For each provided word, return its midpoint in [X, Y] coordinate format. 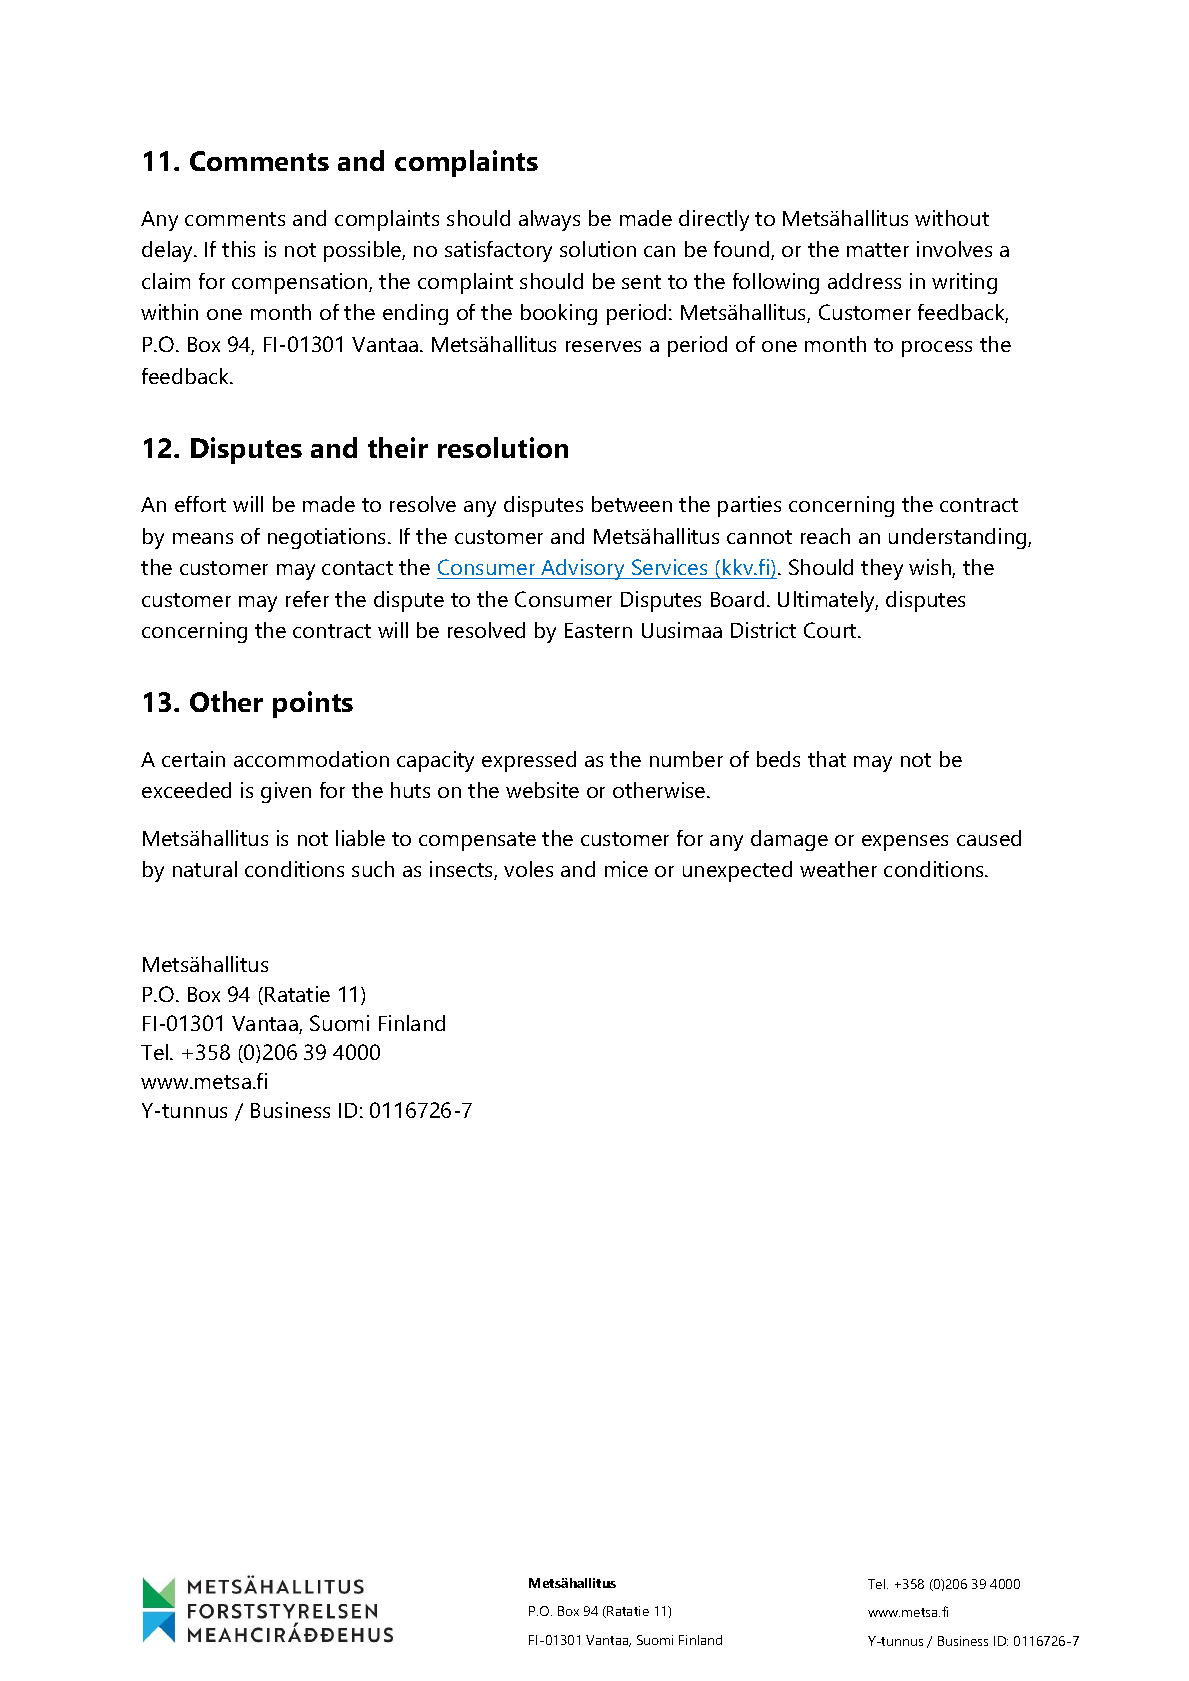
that [827, 759]
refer [307, 599]
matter [878, 250]
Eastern [598, 630]
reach [825, 536]
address [864, 281]
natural [205, 869]
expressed [529, 761]
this [238, 249]
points [313, 704]
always [549, 220]
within [169, 312]
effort [200, 504]
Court [831, 630]
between [632, 504]
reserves [603, 346]
